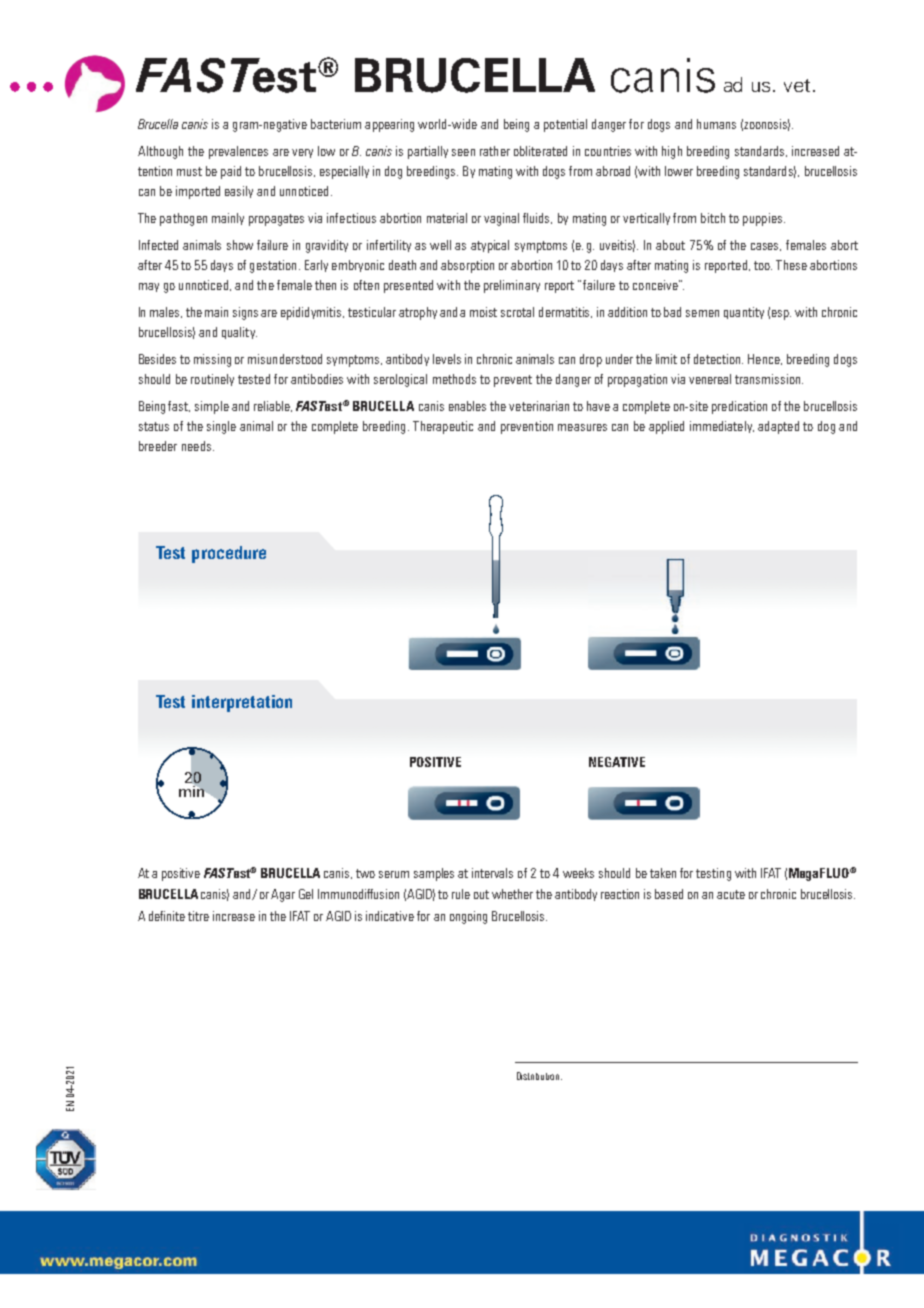 This screenshot has height=1308, width=924. What do you see at coordinates (443, 427) in the screenshot?
I see `Therapeutic` at bounding box center [443, 427].
